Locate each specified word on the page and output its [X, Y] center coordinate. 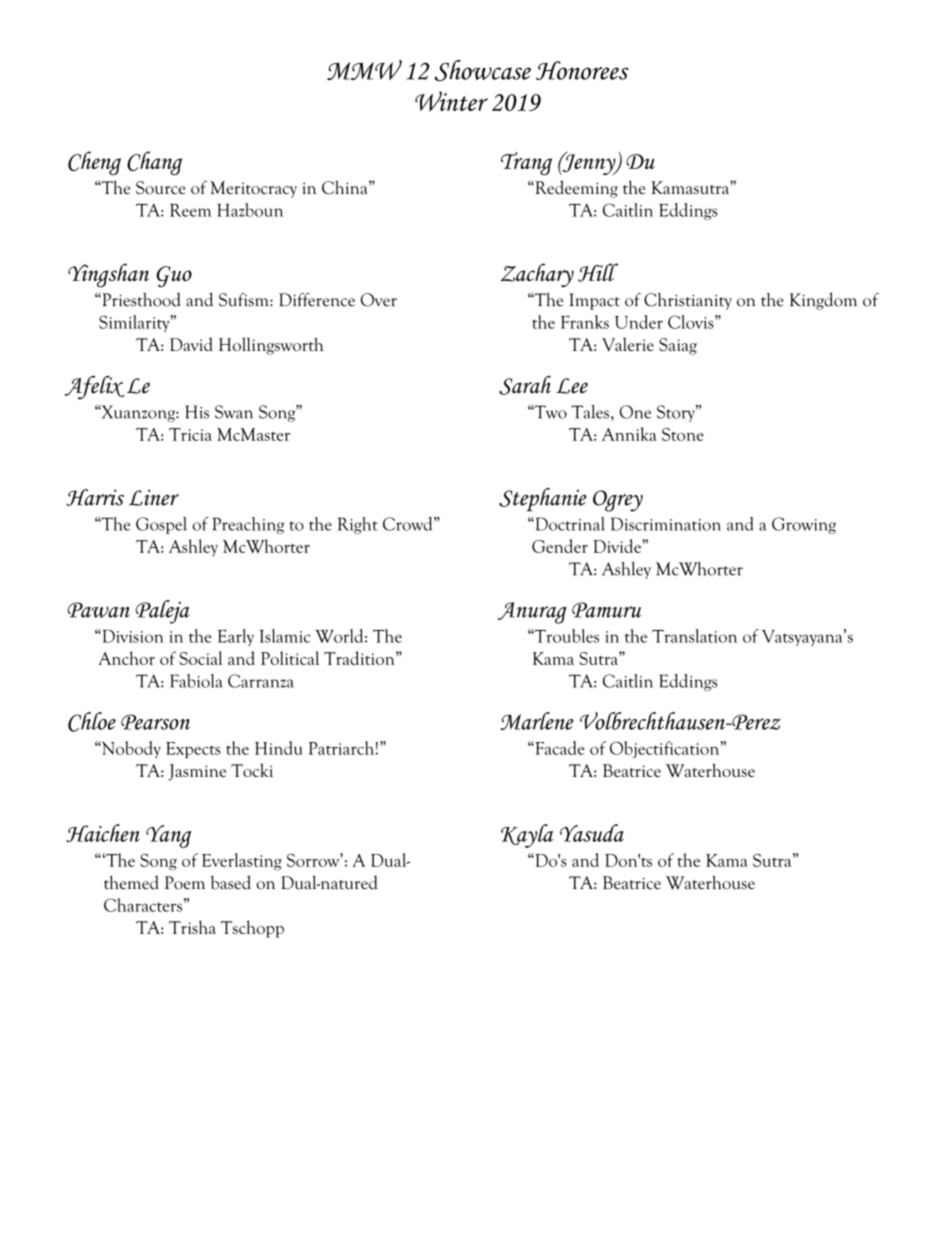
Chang [154, 163]
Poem [185, 883]
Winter [451, 101]
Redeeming [575, 189]
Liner [154, 497]
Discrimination [666, 524]
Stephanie [543, 500]
